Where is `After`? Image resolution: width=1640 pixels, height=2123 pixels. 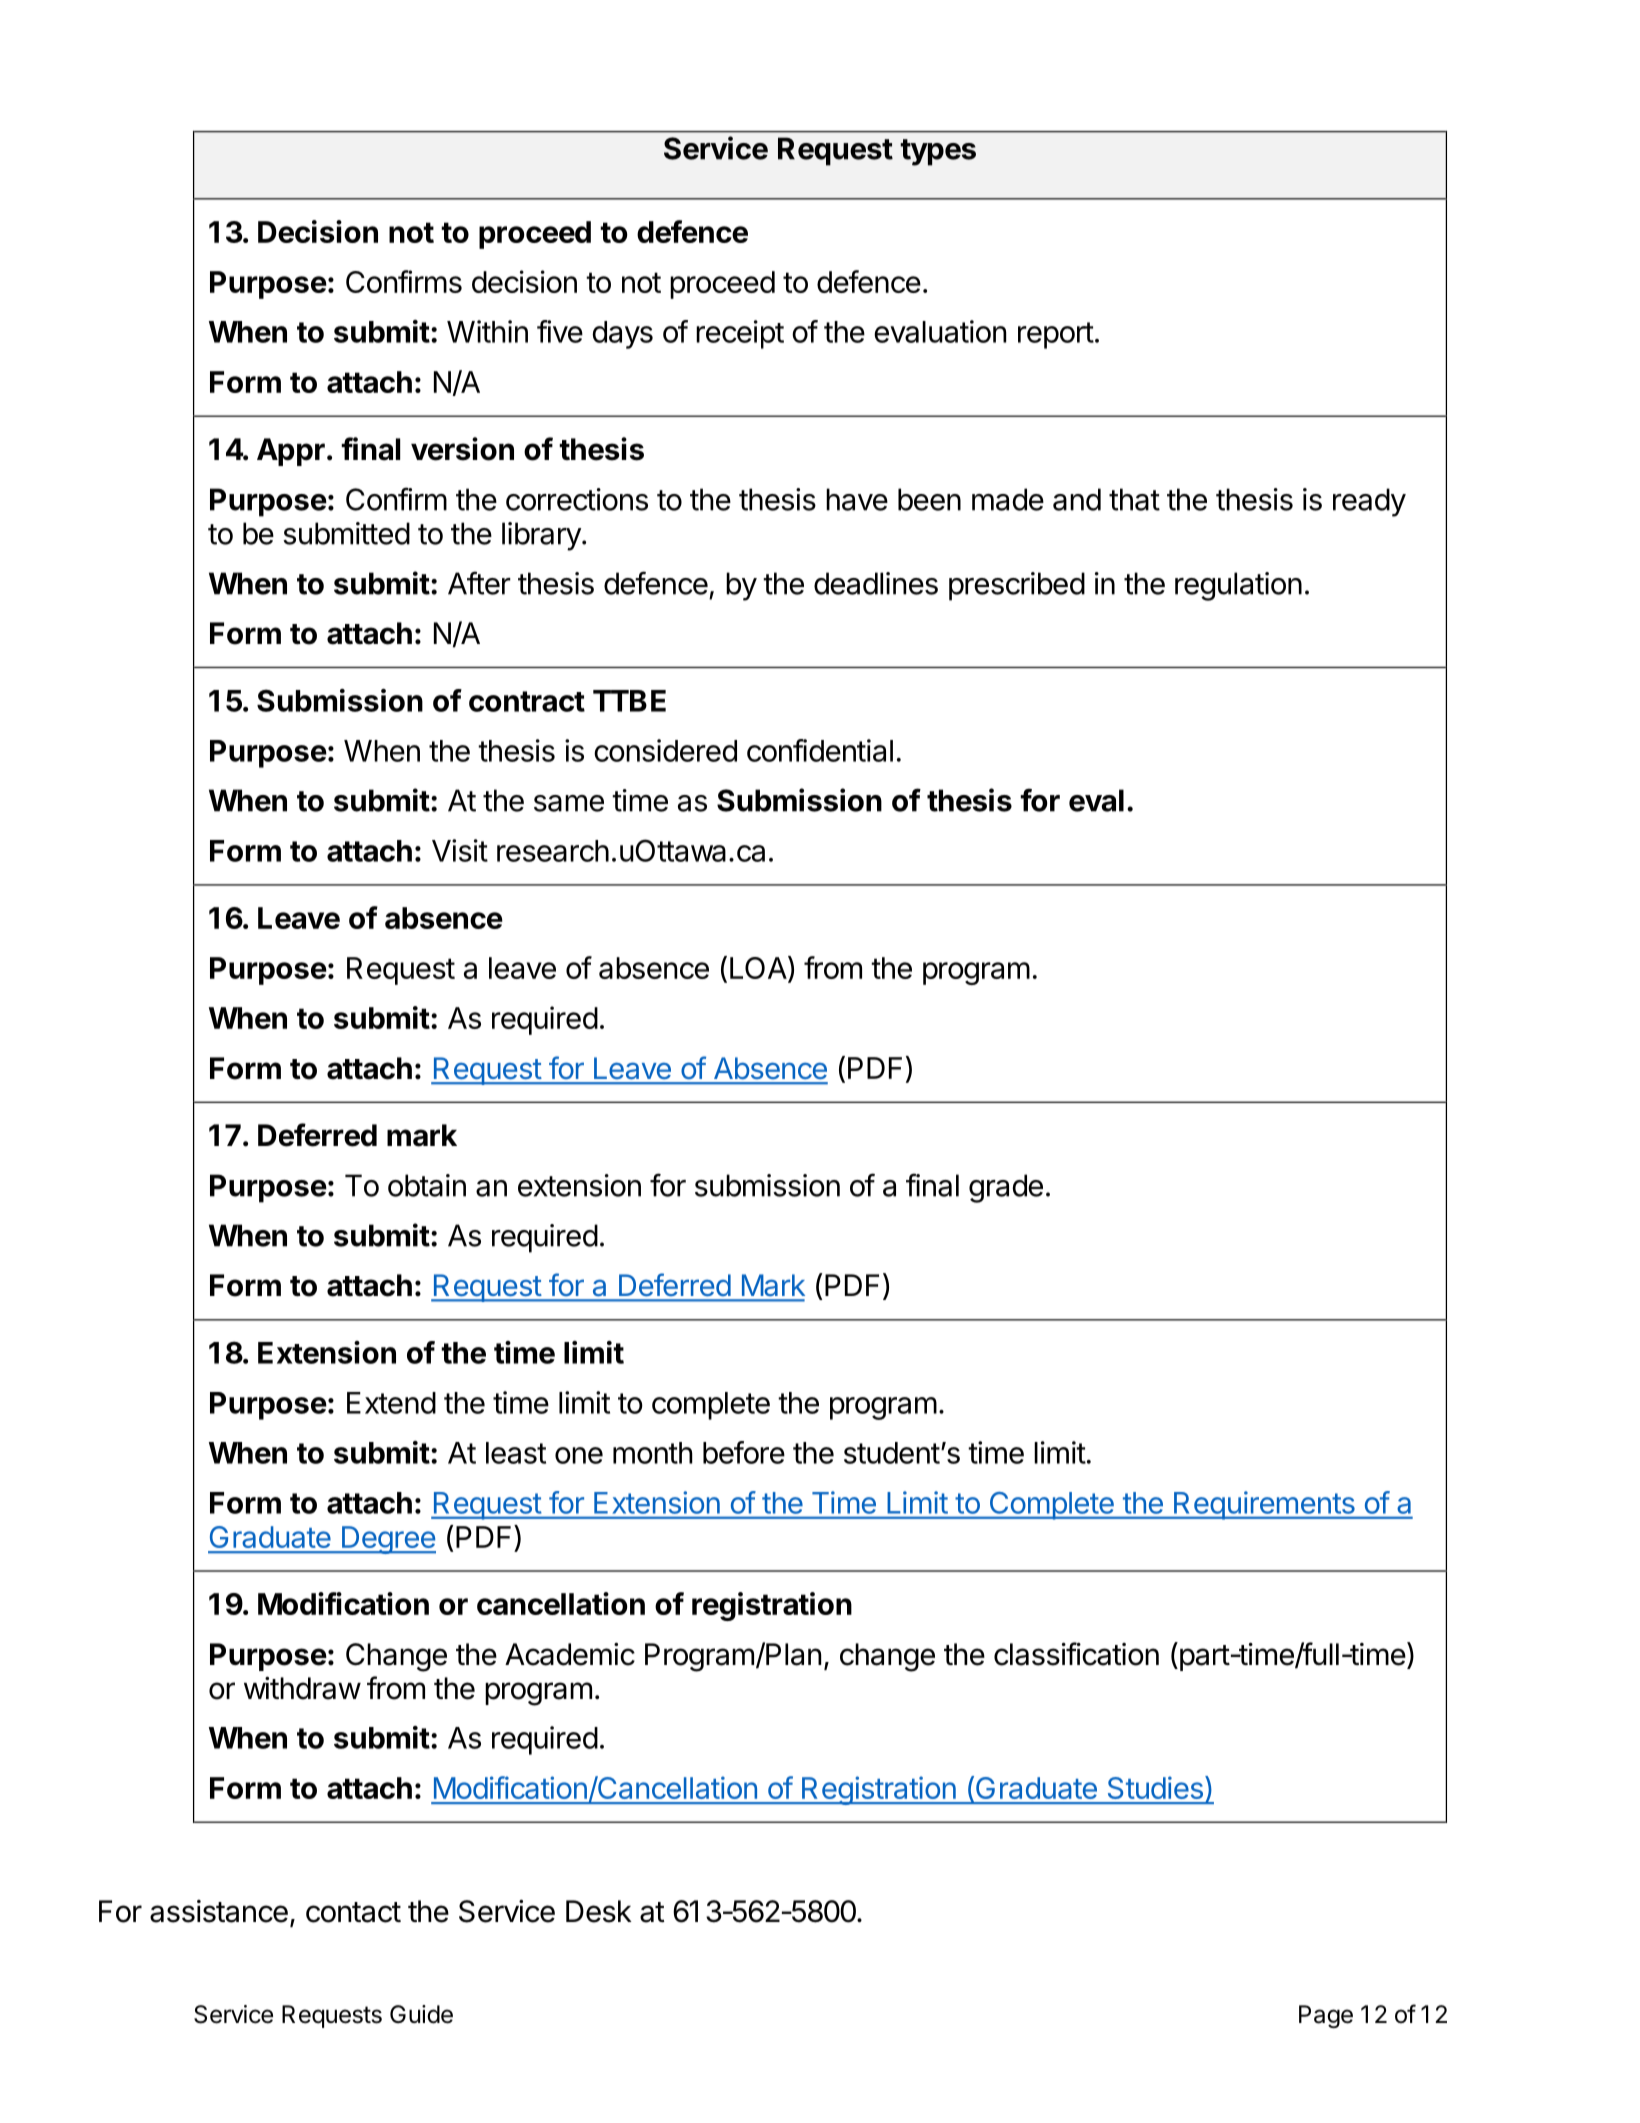
After is located at coordinates (479, 583).
